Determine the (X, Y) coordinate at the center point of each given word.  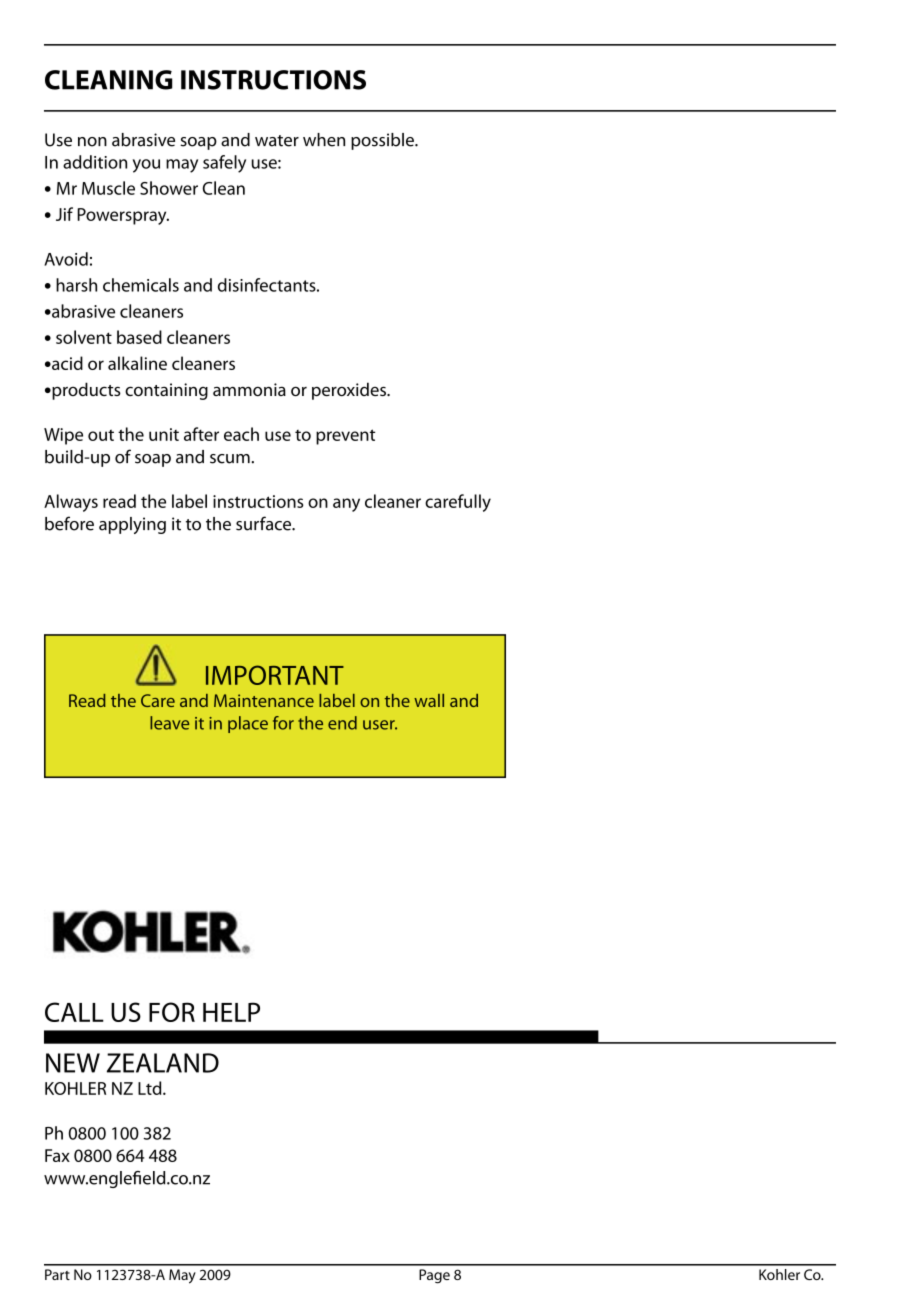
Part (57, 1274)
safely (224, 164)
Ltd (151, 1088)
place (248, 724)
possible (383, 141)
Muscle (108, 188)
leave (169, 723)
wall (429, 700)
